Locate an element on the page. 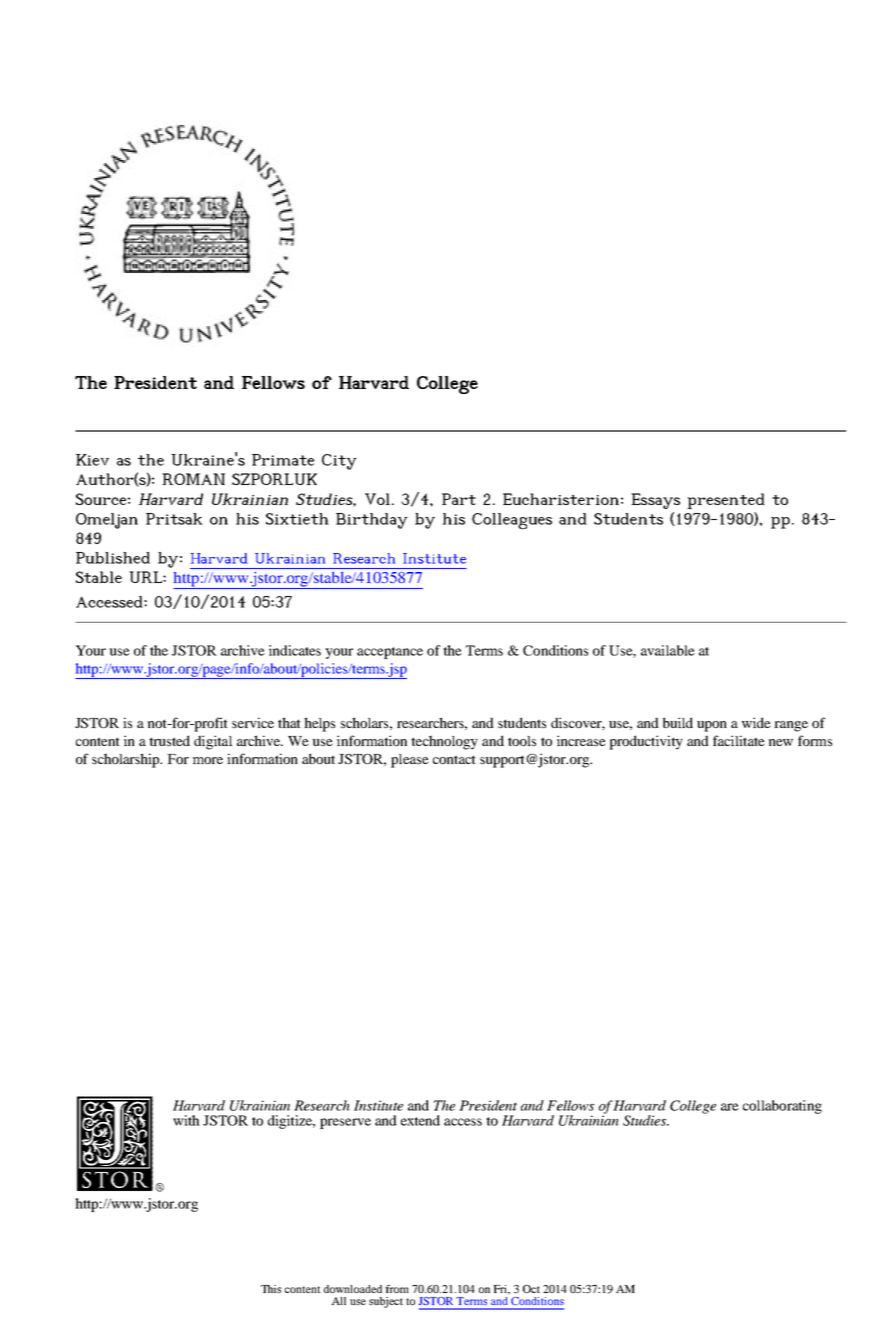 The image size is (896, 1323). more is located at coordinates (207, 760).
